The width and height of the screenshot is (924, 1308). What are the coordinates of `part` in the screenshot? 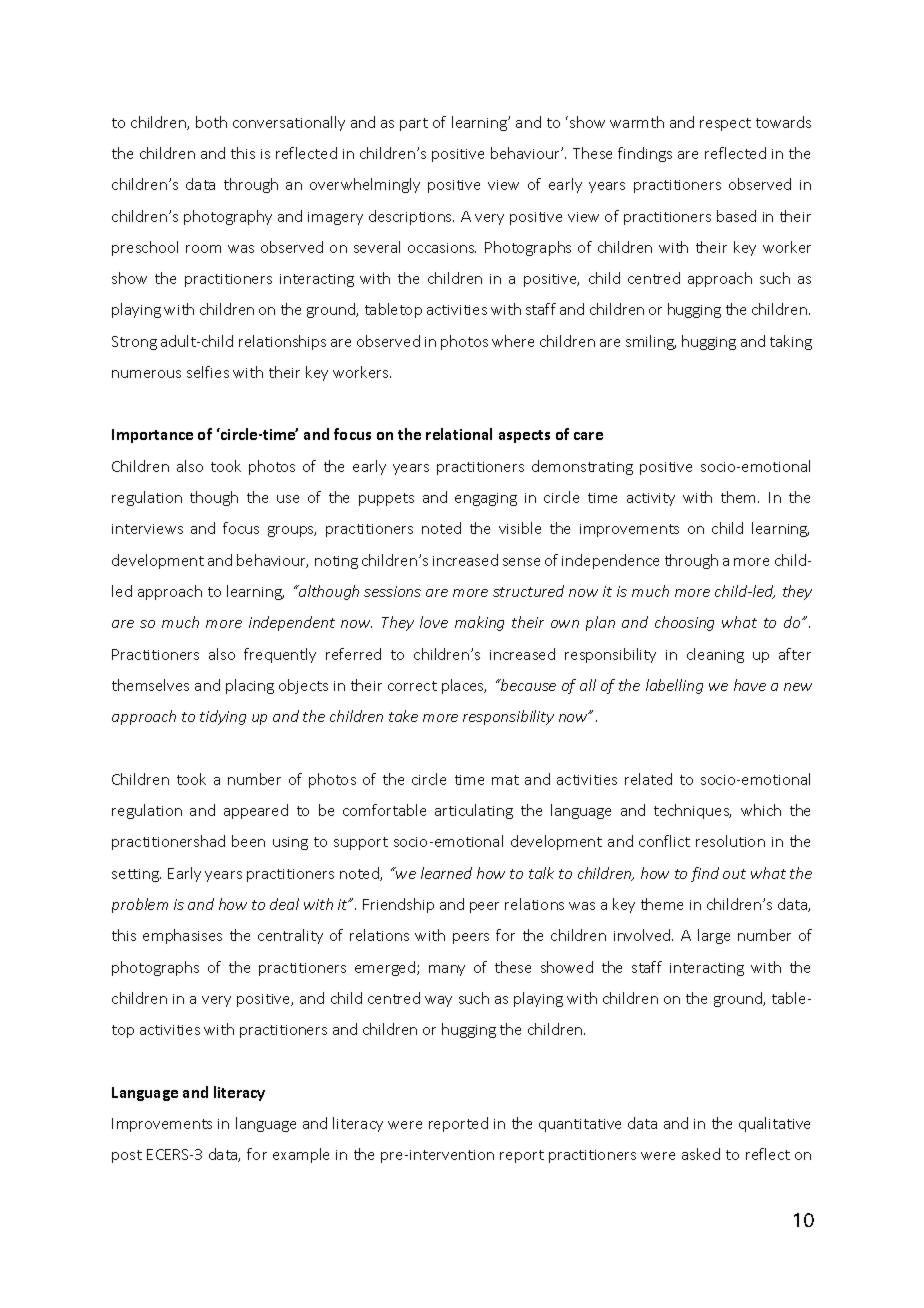 It's located at (414, 124).
